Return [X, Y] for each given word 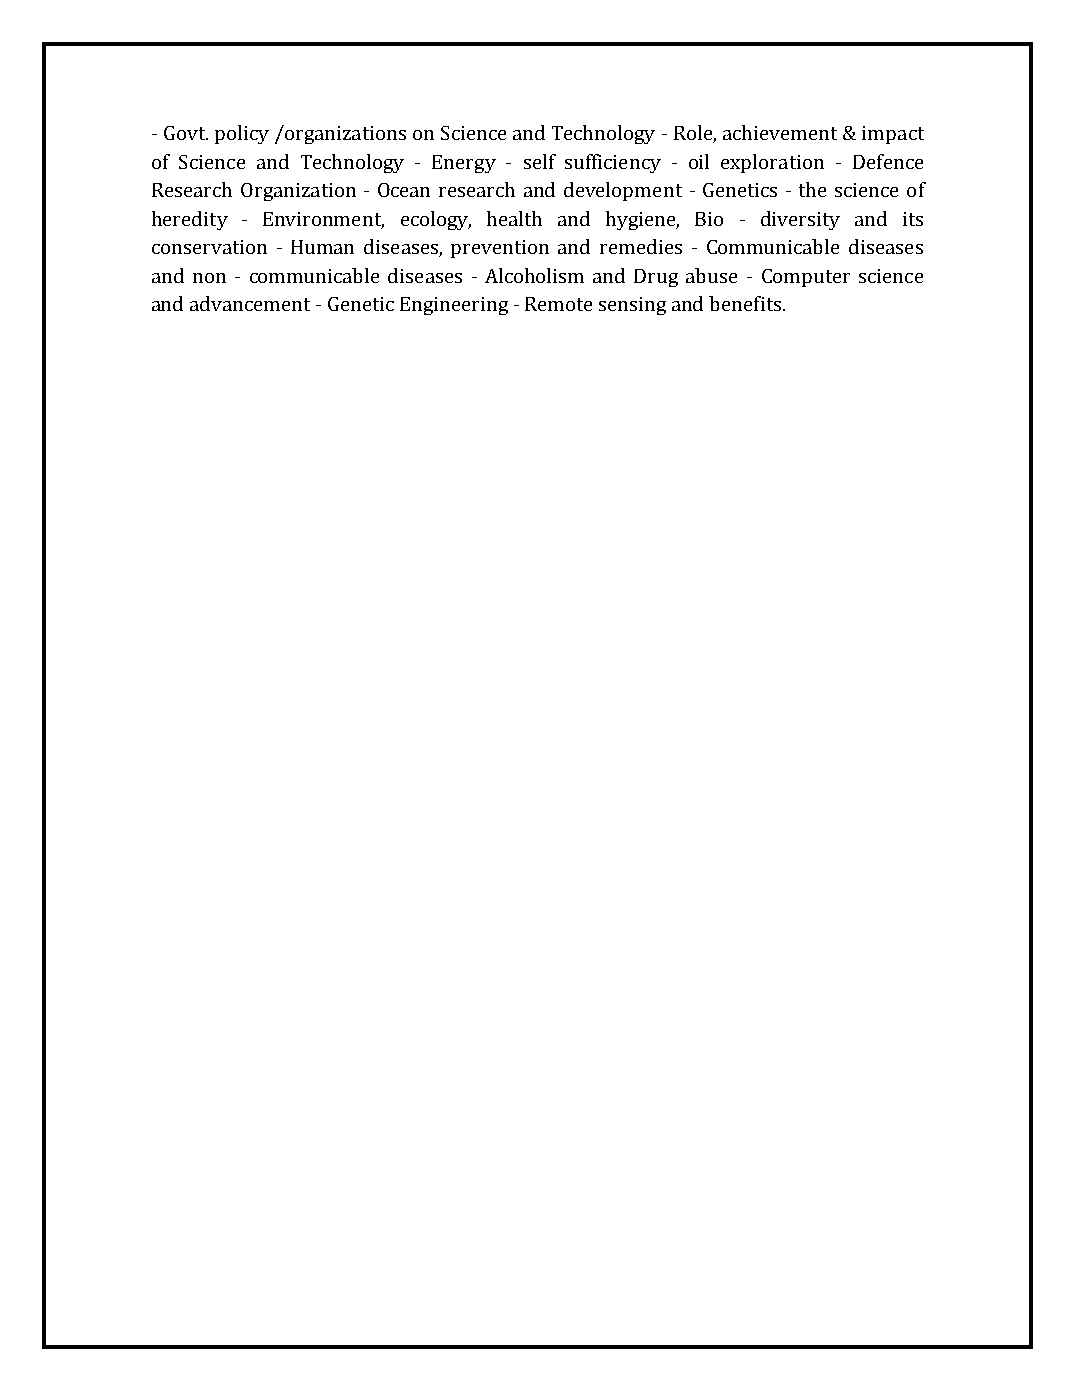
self [540, 161]
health [514, 218]
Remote [558, 304]
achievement [780, 132]
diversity [800, 220]
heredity [190, 220]
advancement [250, 303]
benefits [745, 303]
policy [242, 134]
